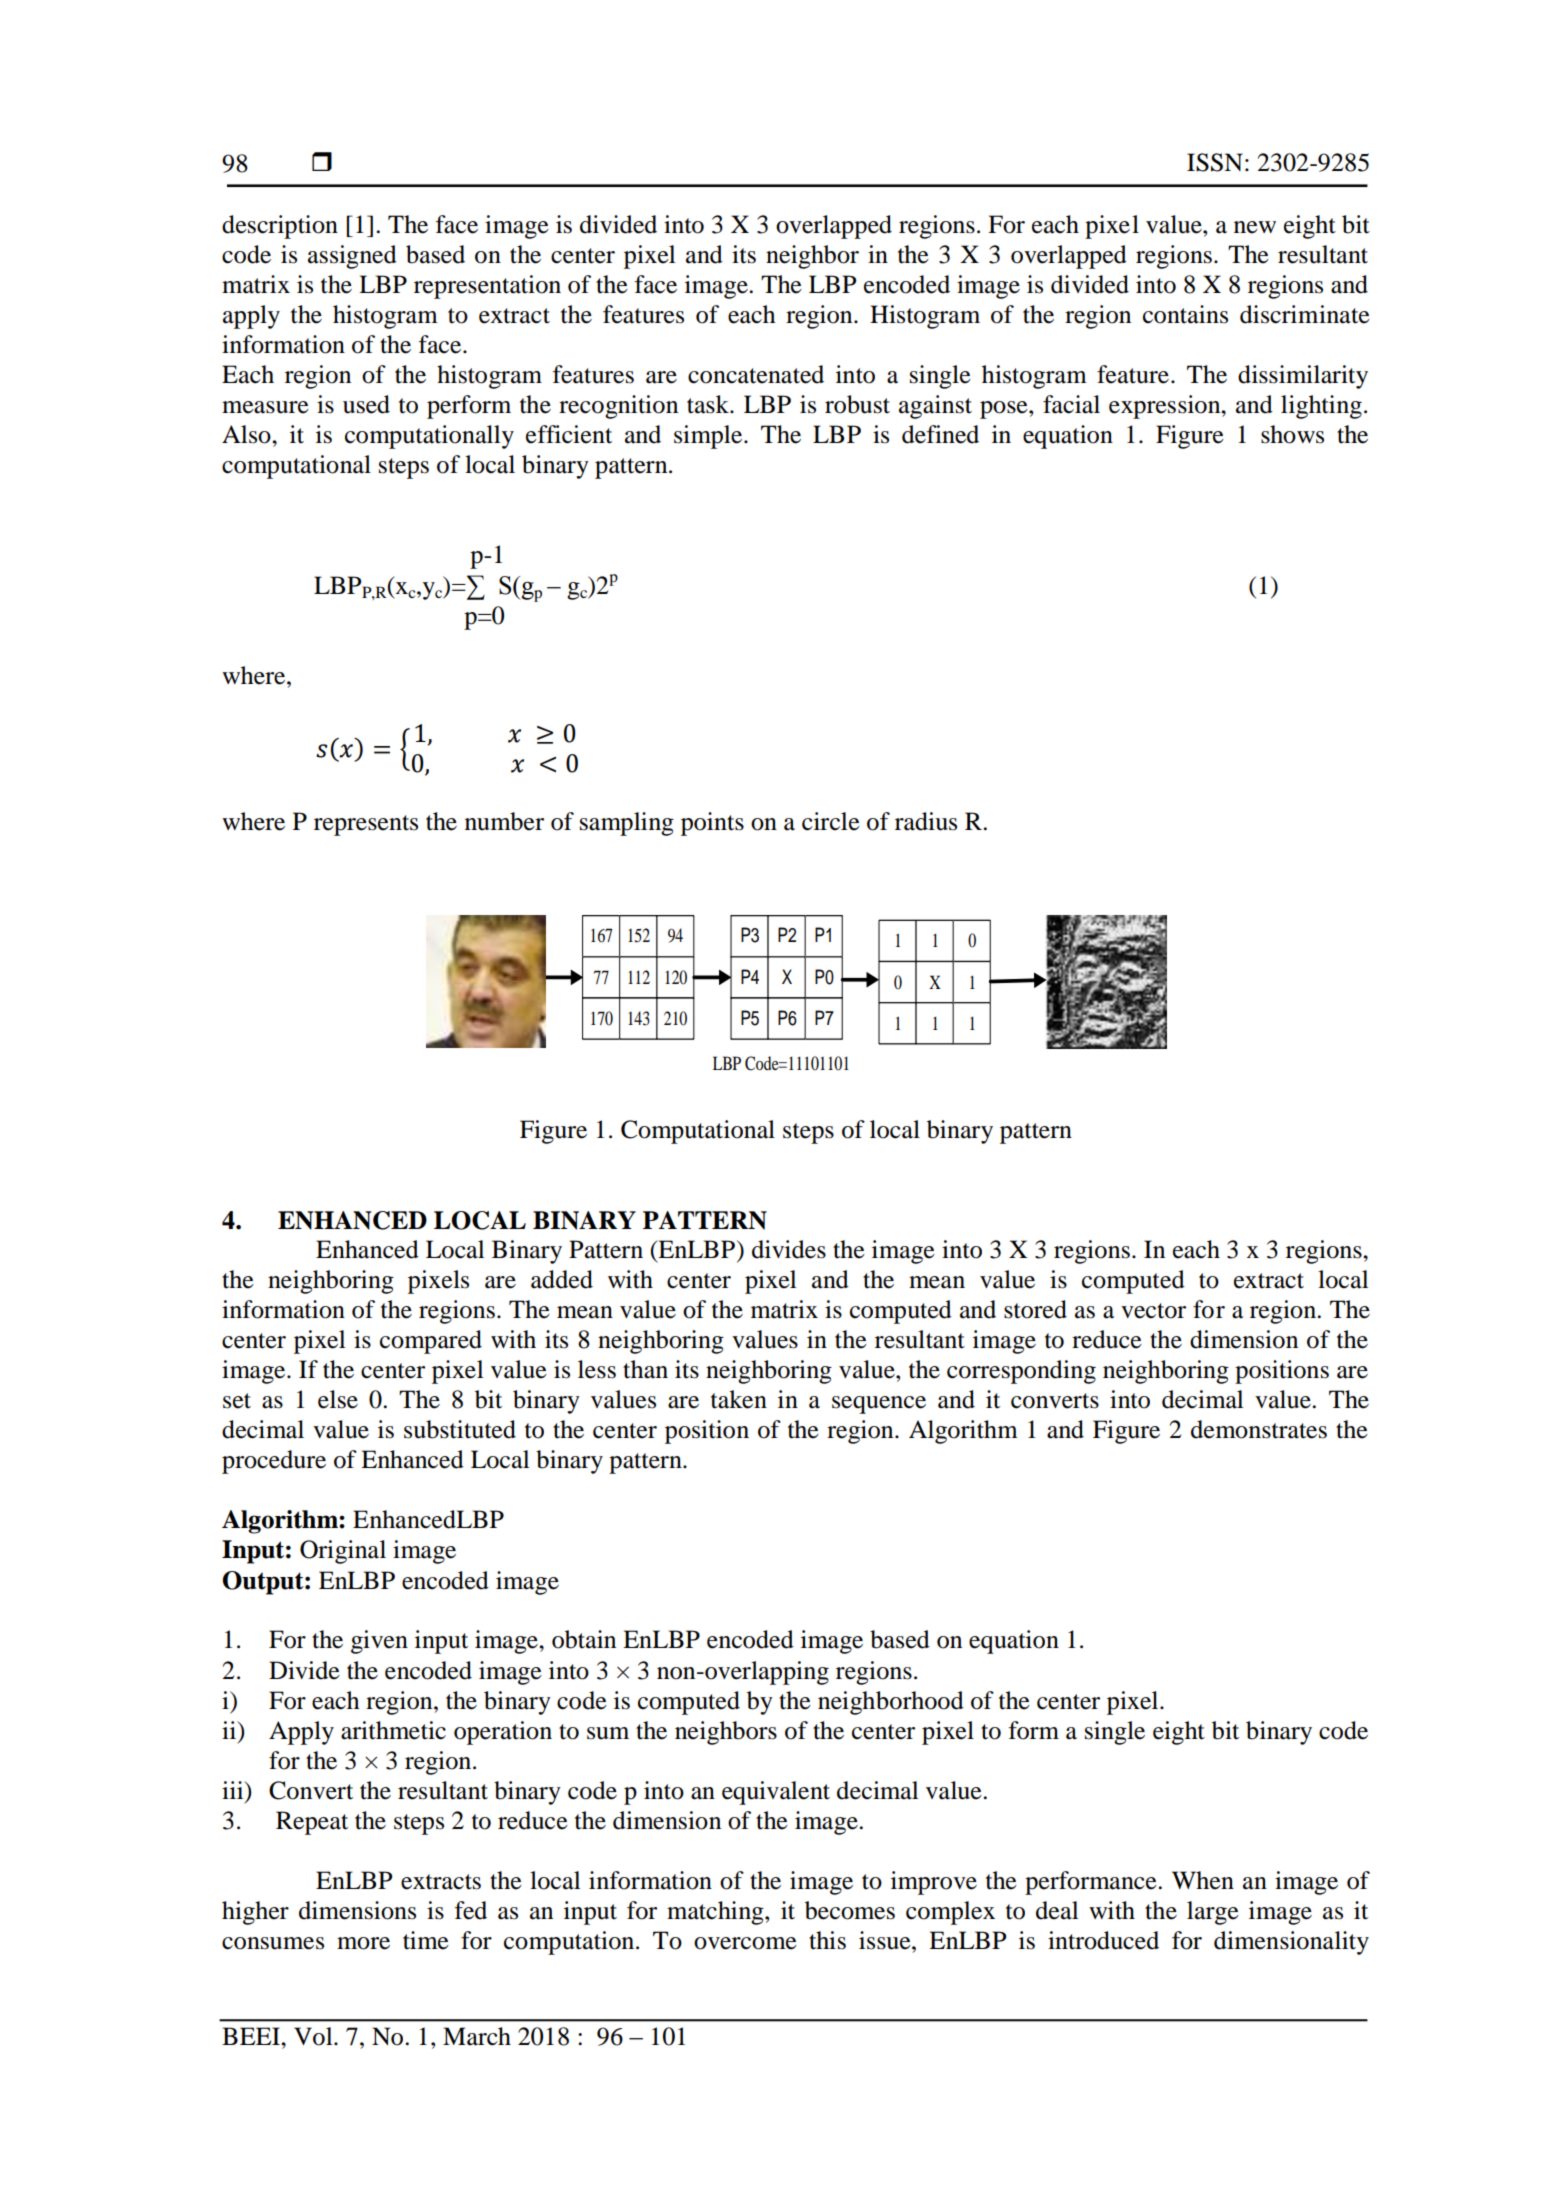 The width and height of the screenshot is (1555, 2200). I want to click on assigned, so click(352, 257).
